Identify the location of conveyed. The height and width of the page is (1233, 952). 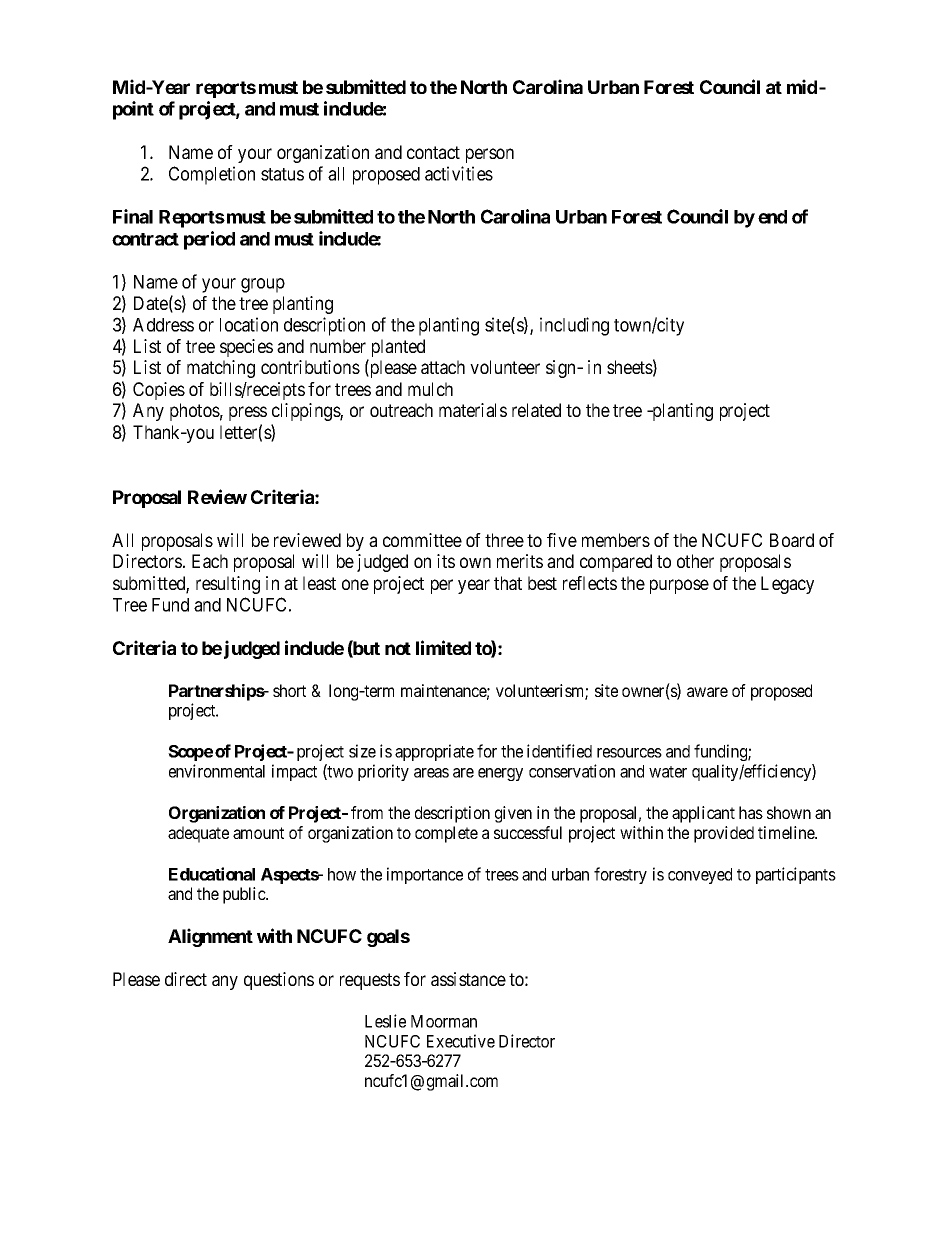
(700, 876).
